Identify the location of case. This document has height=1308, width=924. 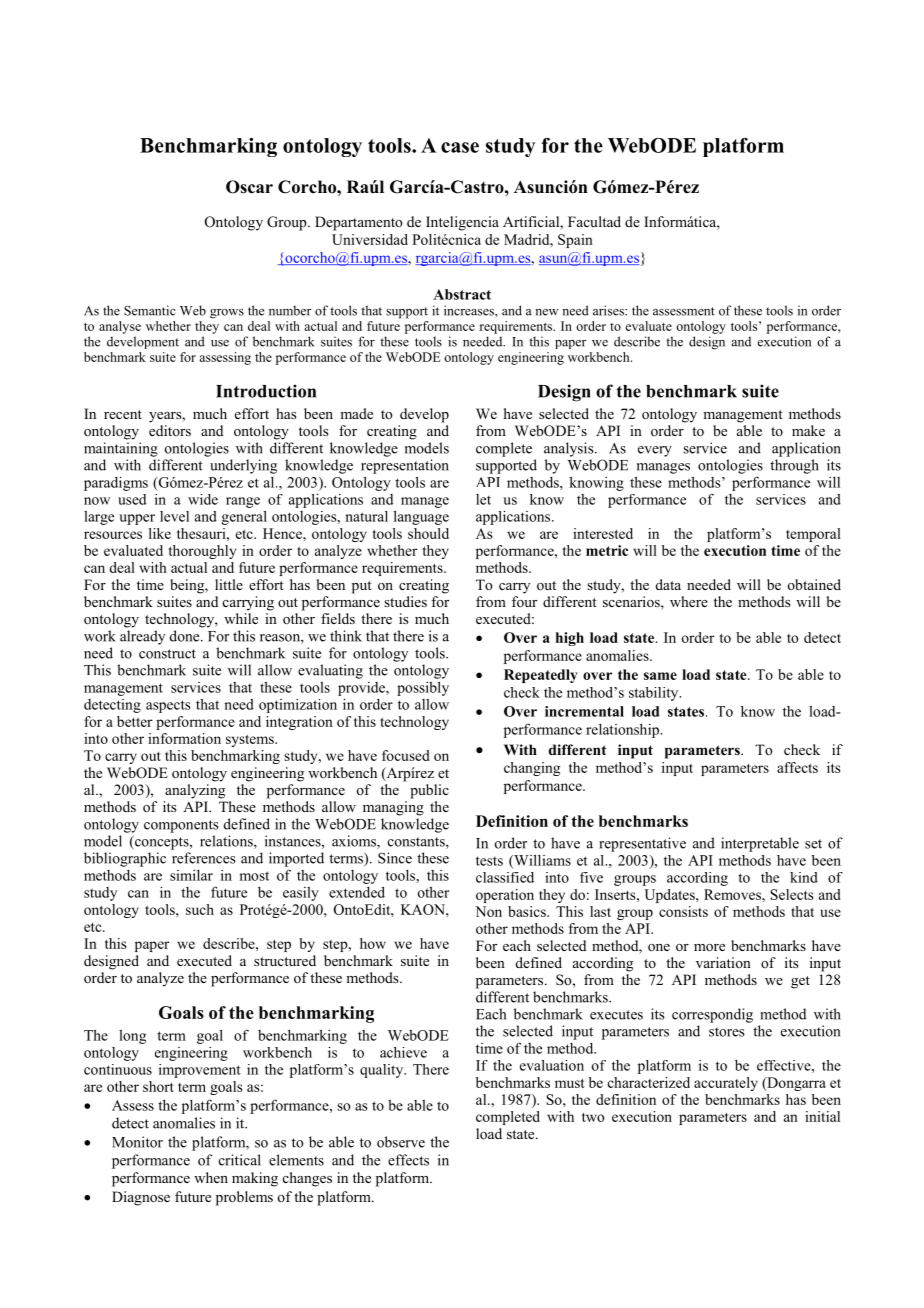
(460, 147).
